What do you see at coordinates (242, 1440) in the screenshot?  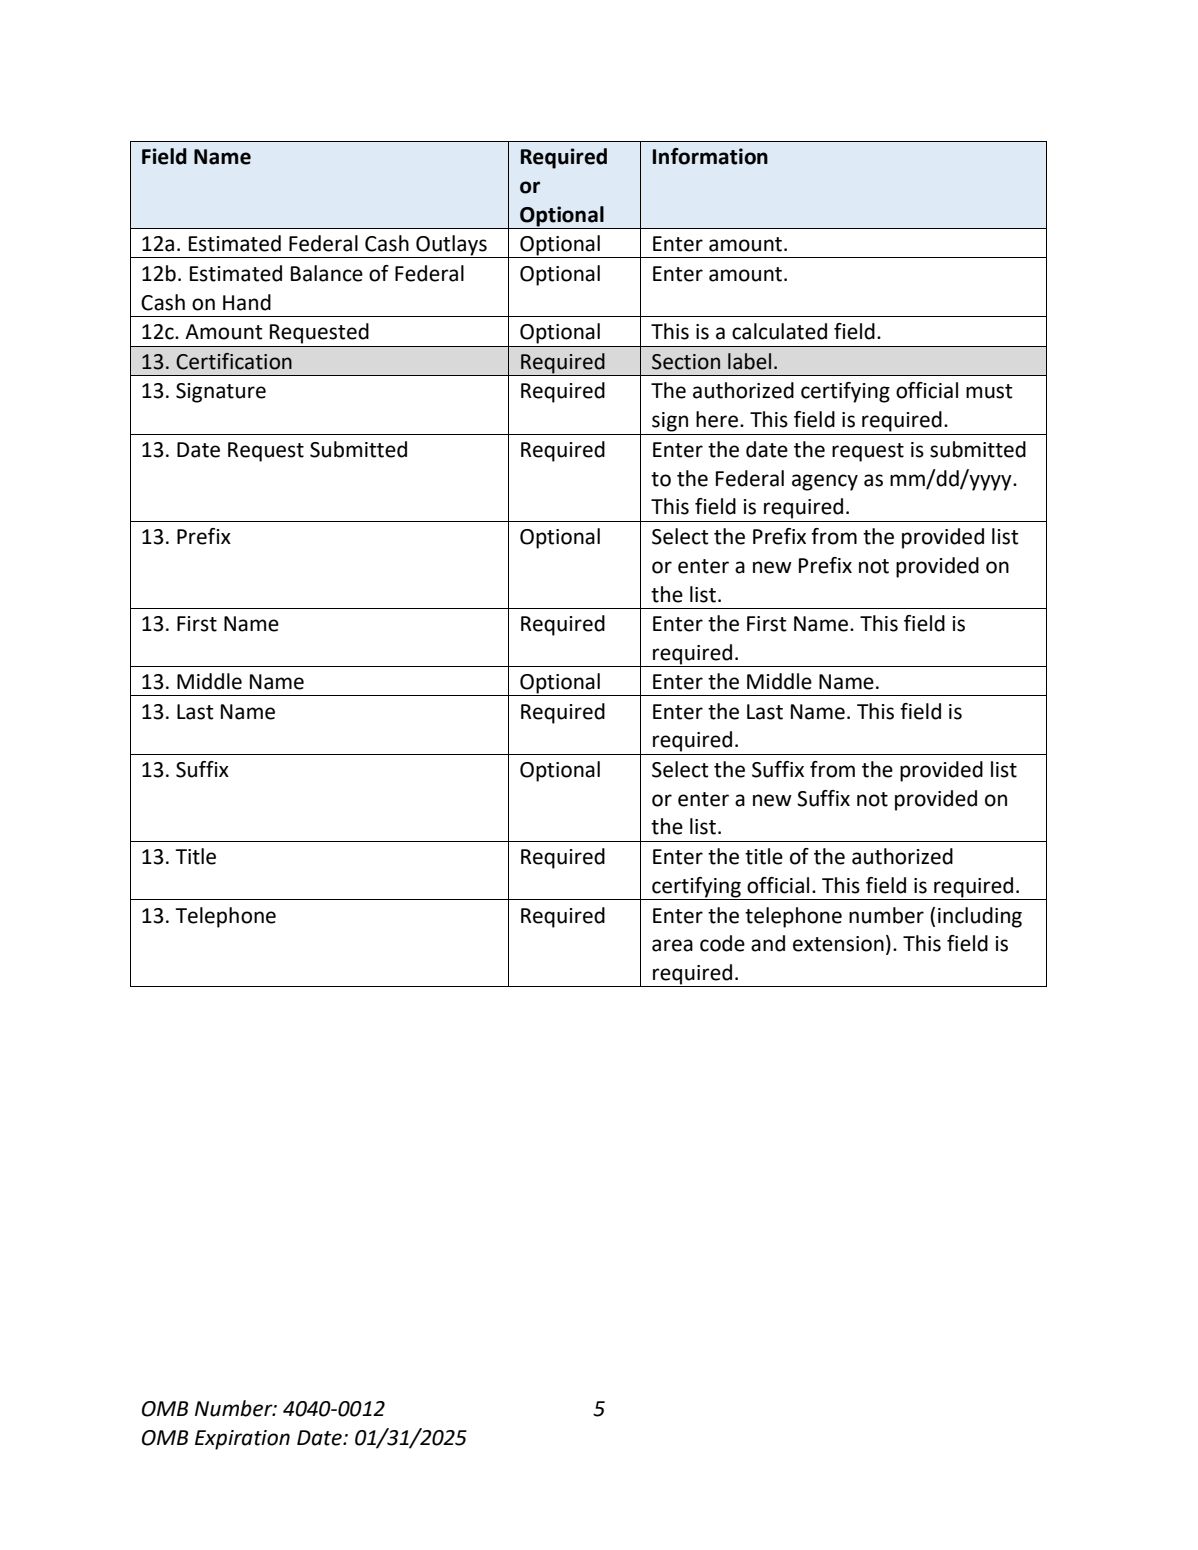 I see `Expiration` at bounding box center [242, 1440].
